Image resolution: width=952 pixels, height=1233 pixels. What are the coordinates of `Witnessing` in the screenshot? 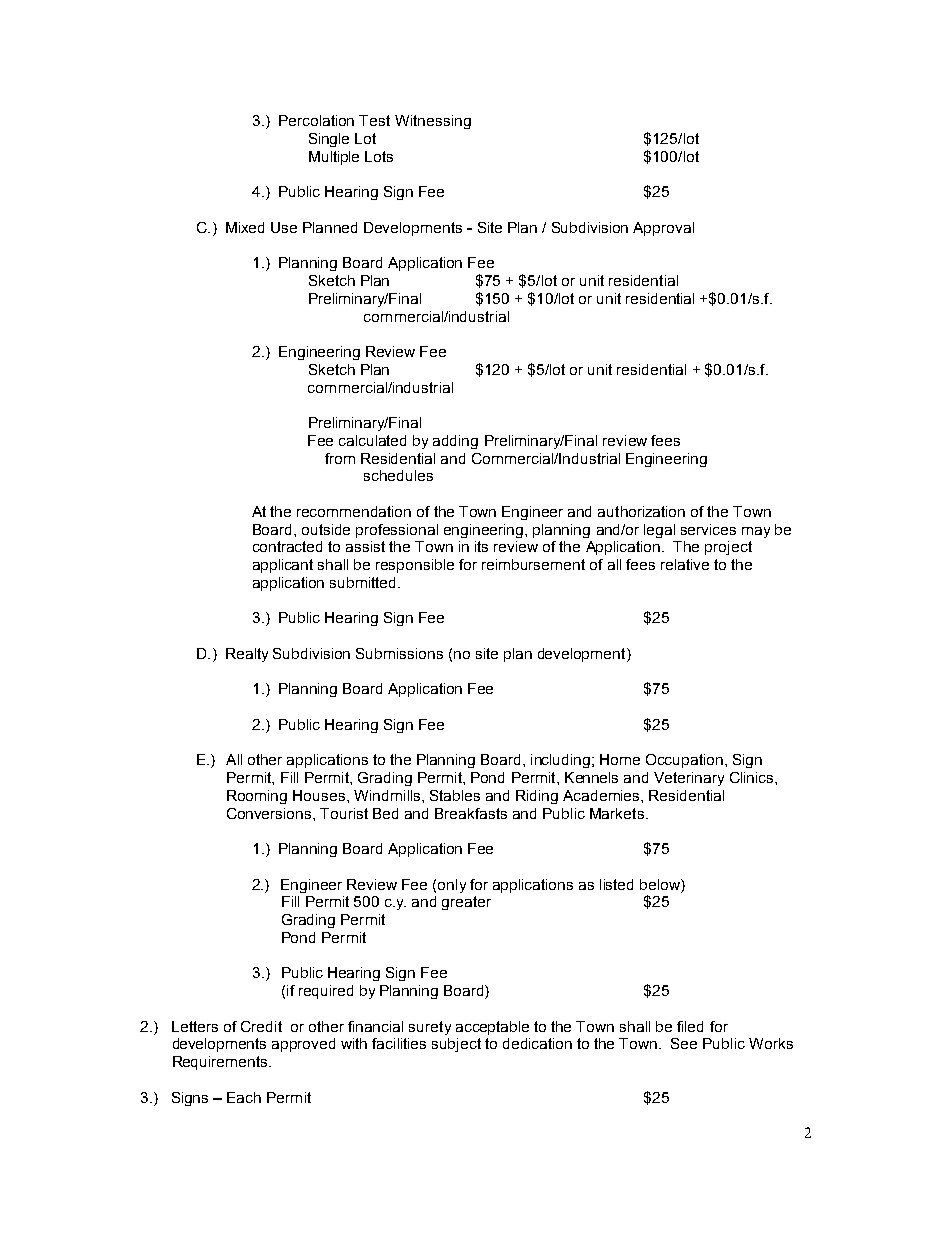 It's located at (433, 122).
